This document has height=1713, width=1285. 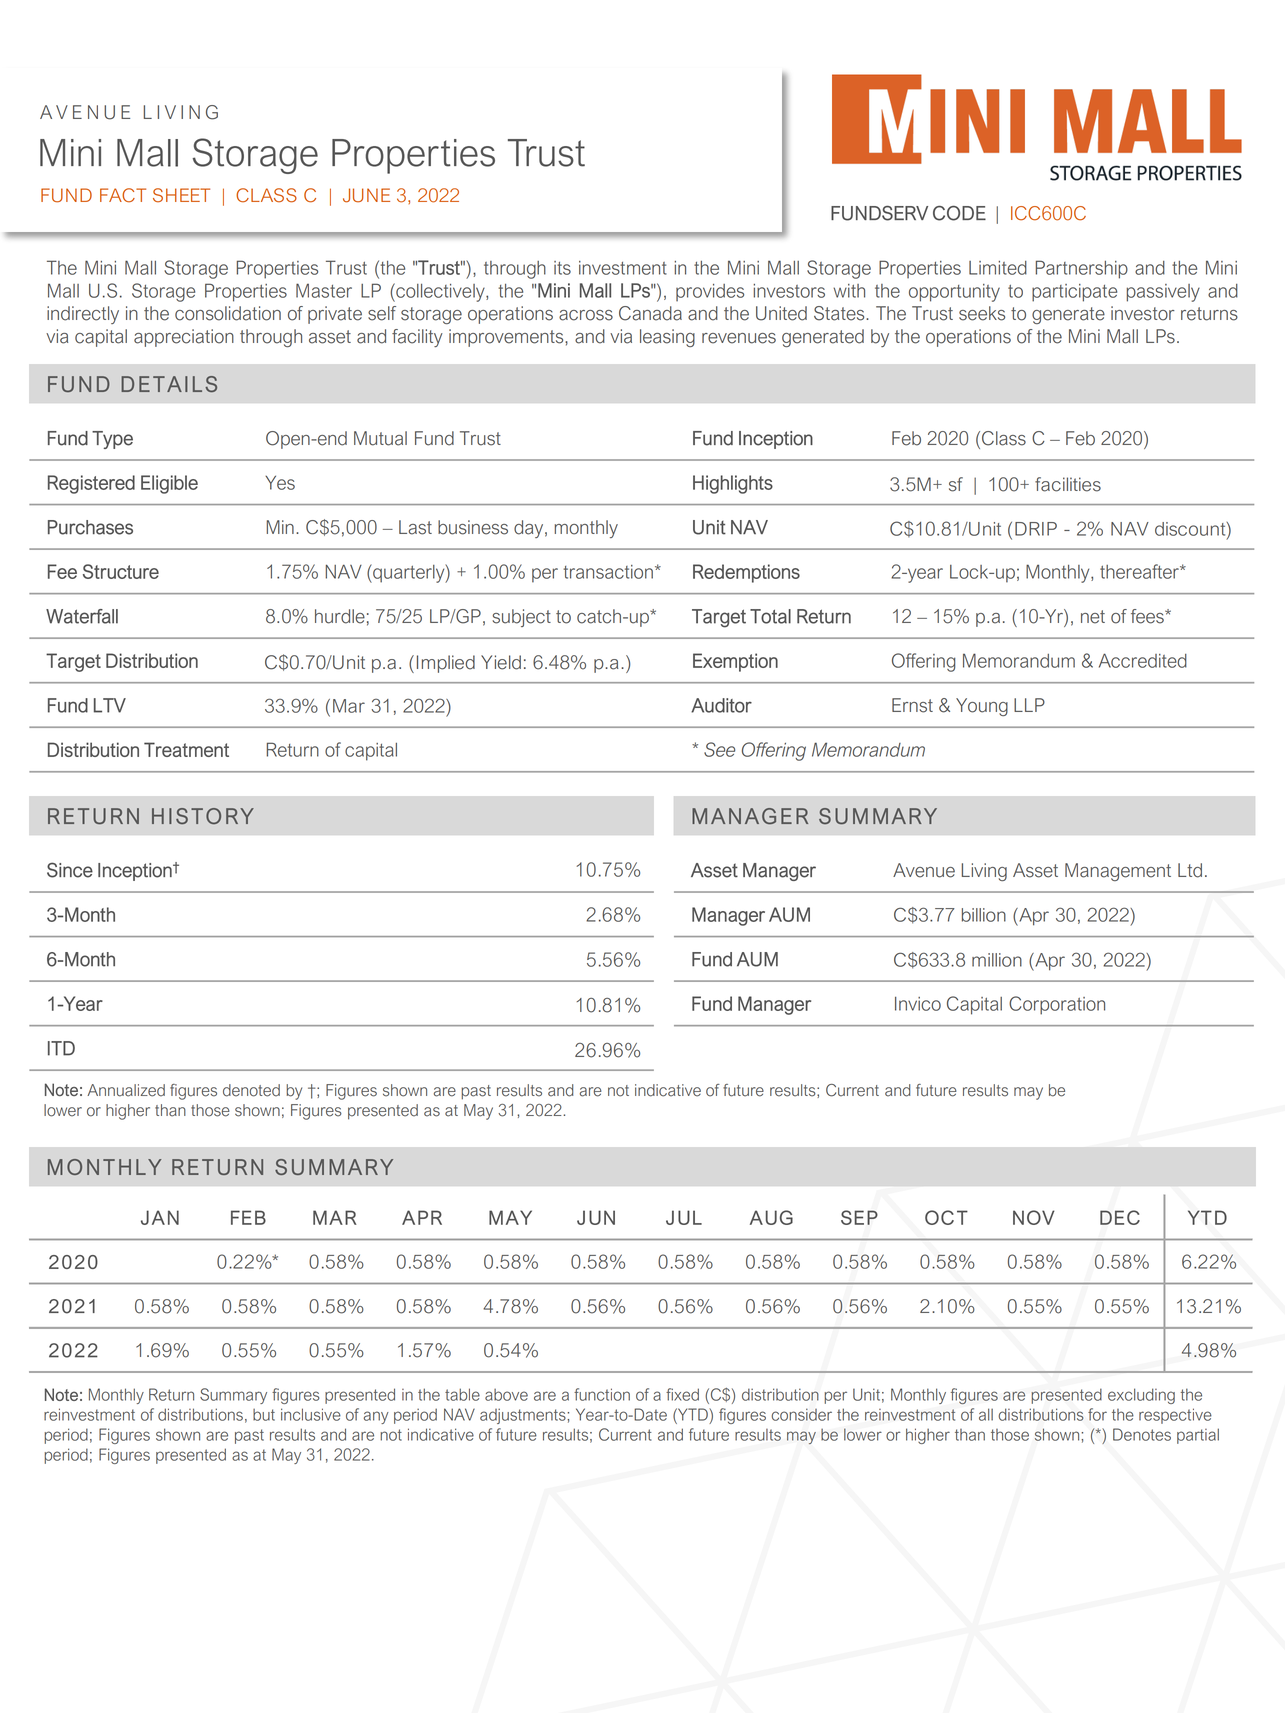 What do you see at coordinates (1118, 872) in the document?
I see `Management` at bounding box center [1118, 872].
